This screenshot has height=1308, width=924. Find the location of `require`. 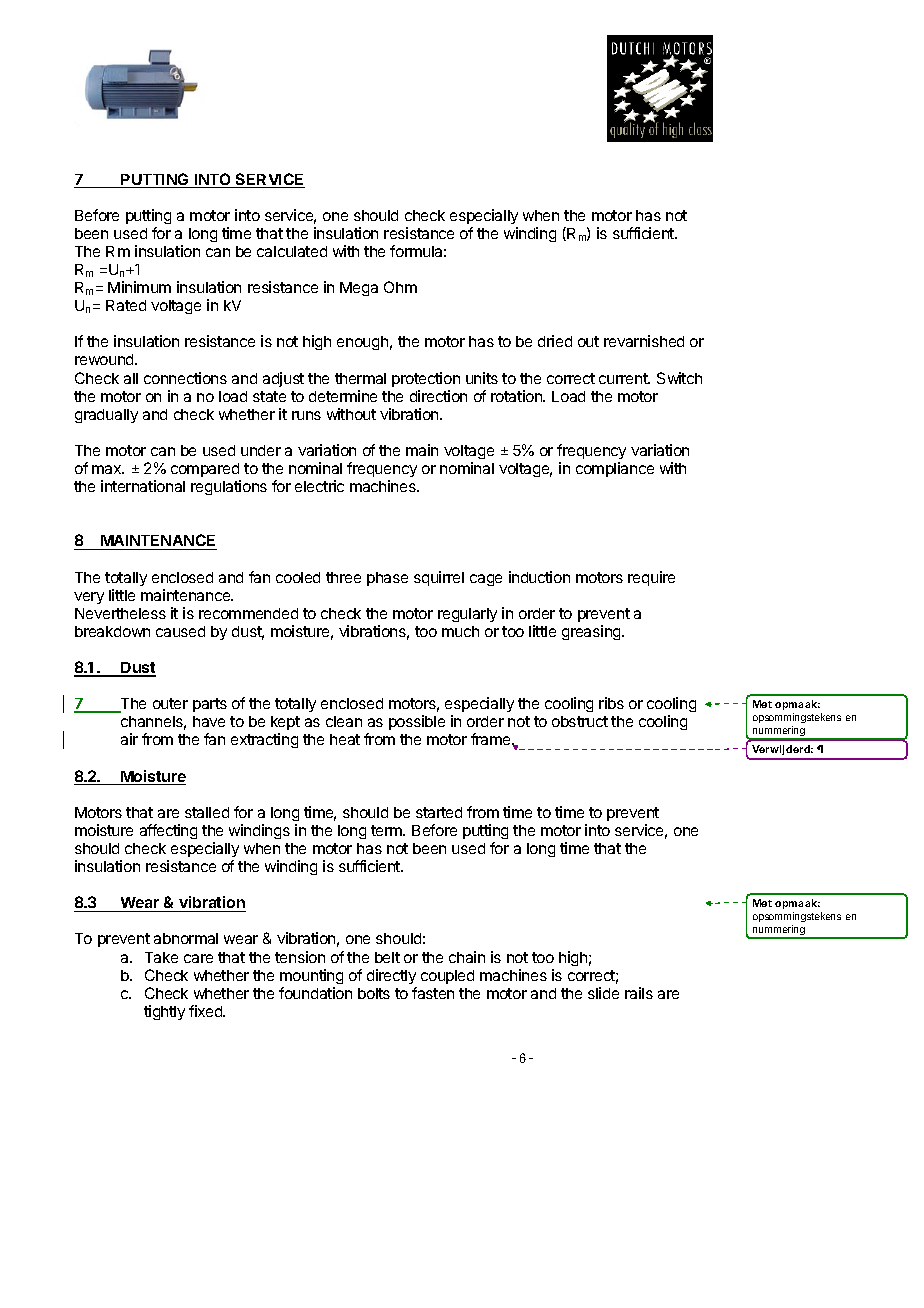

require is located at coordinates (651, 578).
